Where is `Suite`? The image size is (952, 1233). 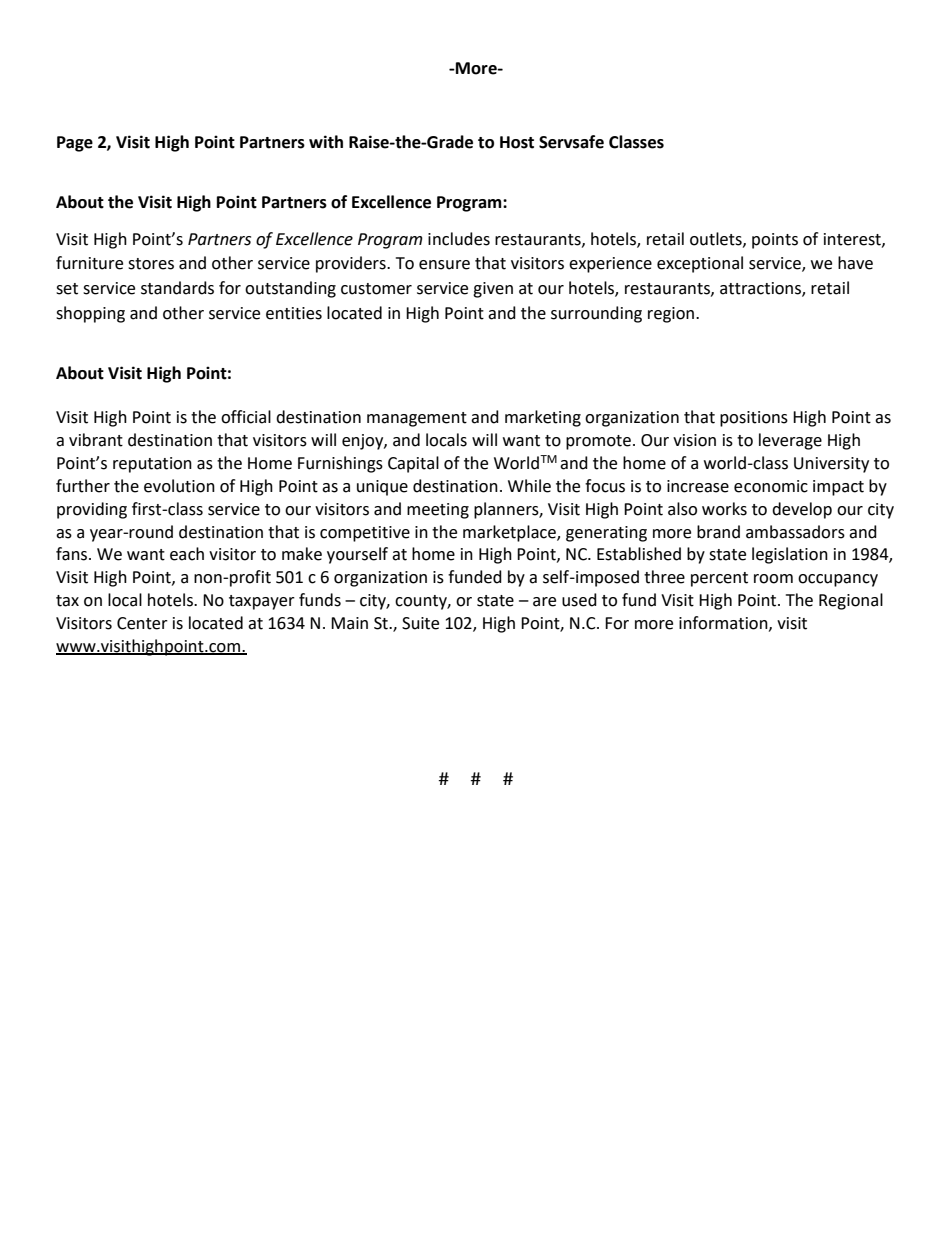
Suite is located at coordinates (420, 623).
